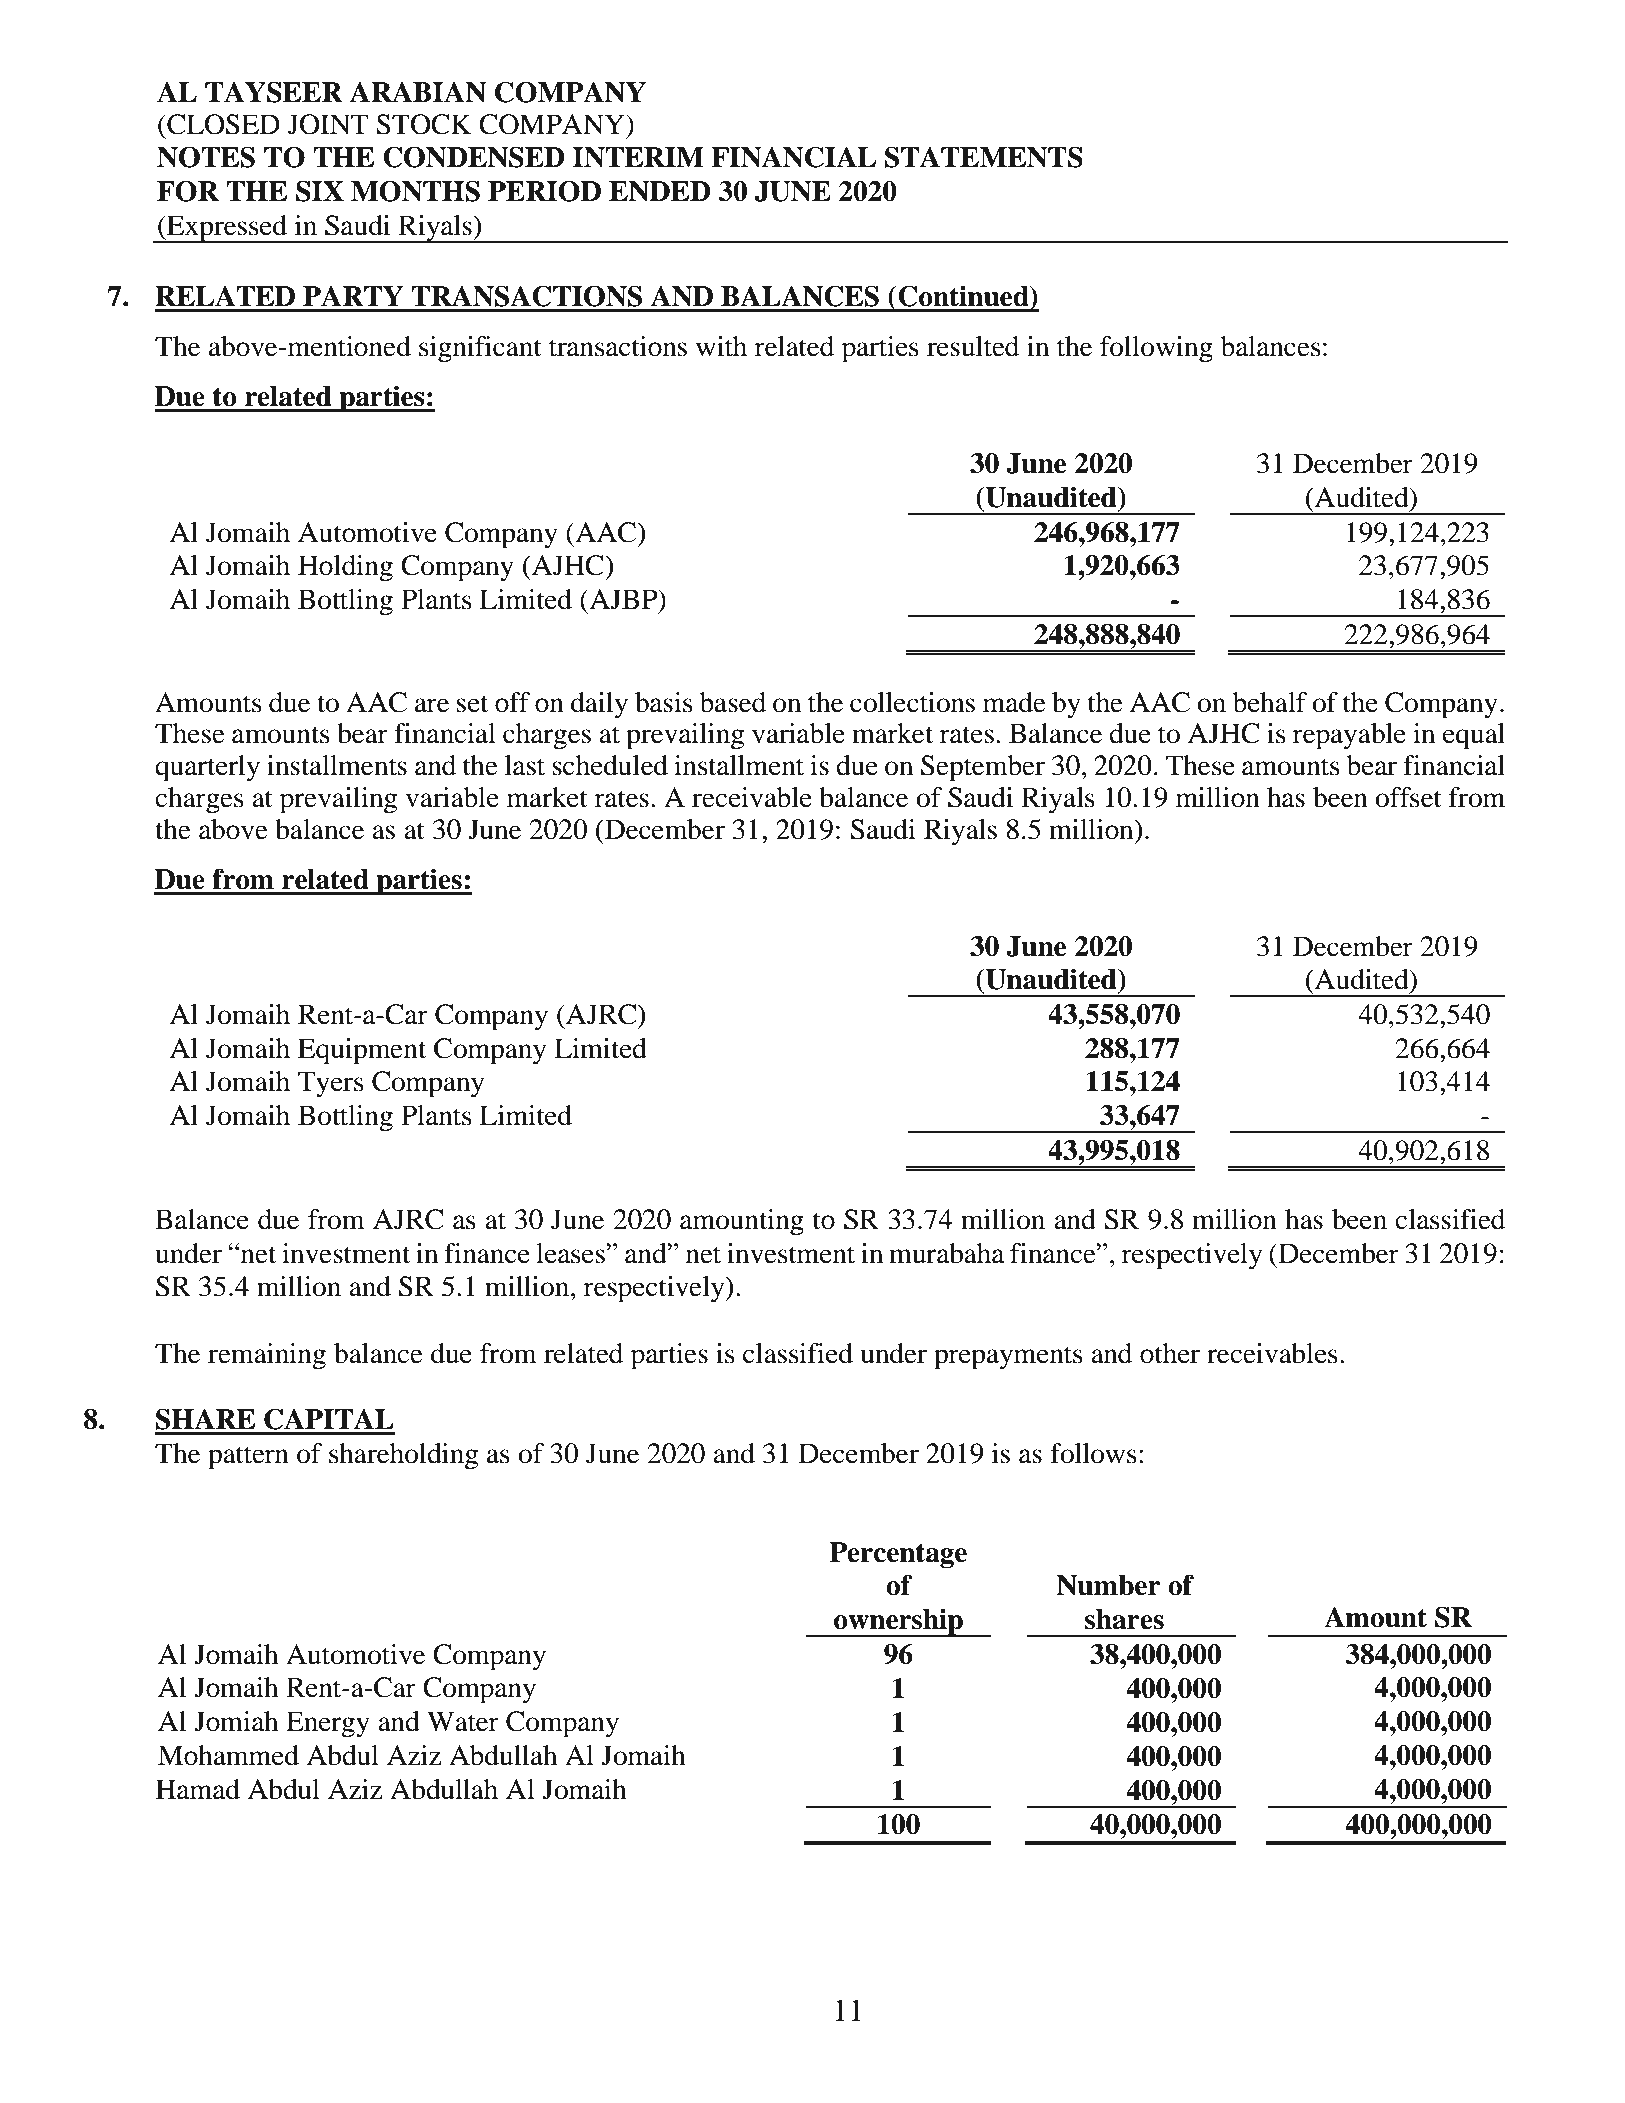 The width and height of the image is (1625, 2103). What do you see at coordinates (328, 124) in the image?
I see `JOINT` at bounding box center [328, 124].
